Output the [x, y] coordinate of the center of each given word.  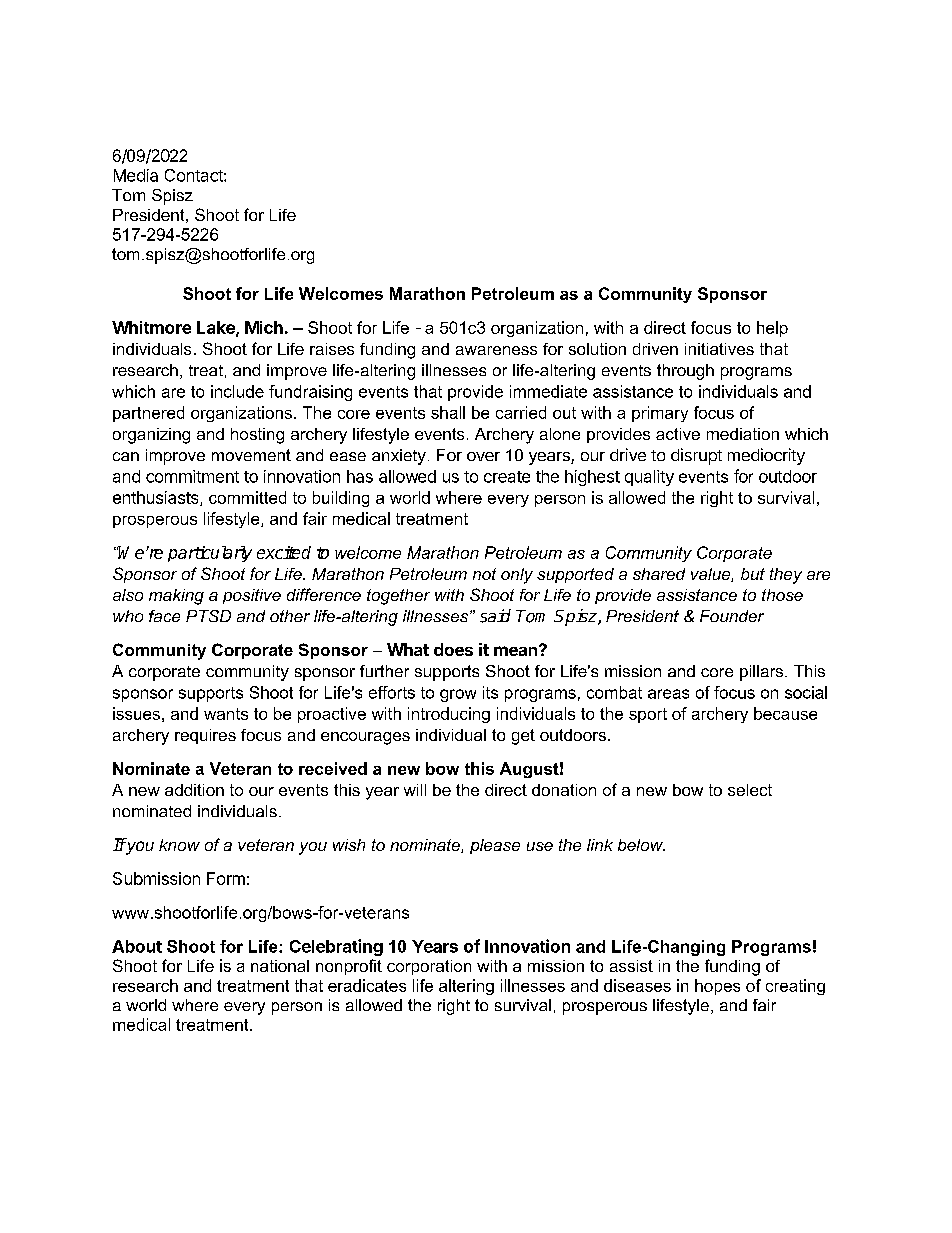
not [484, 574]
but [753, 574]
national [280, 966]
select [750, 790]
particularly [210, 554]
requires [205, 736]
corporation [429, 967]
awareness [496, 350]
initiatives [719, 349]
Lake [217, 328]
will [415, 790]
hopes [717, 987]
